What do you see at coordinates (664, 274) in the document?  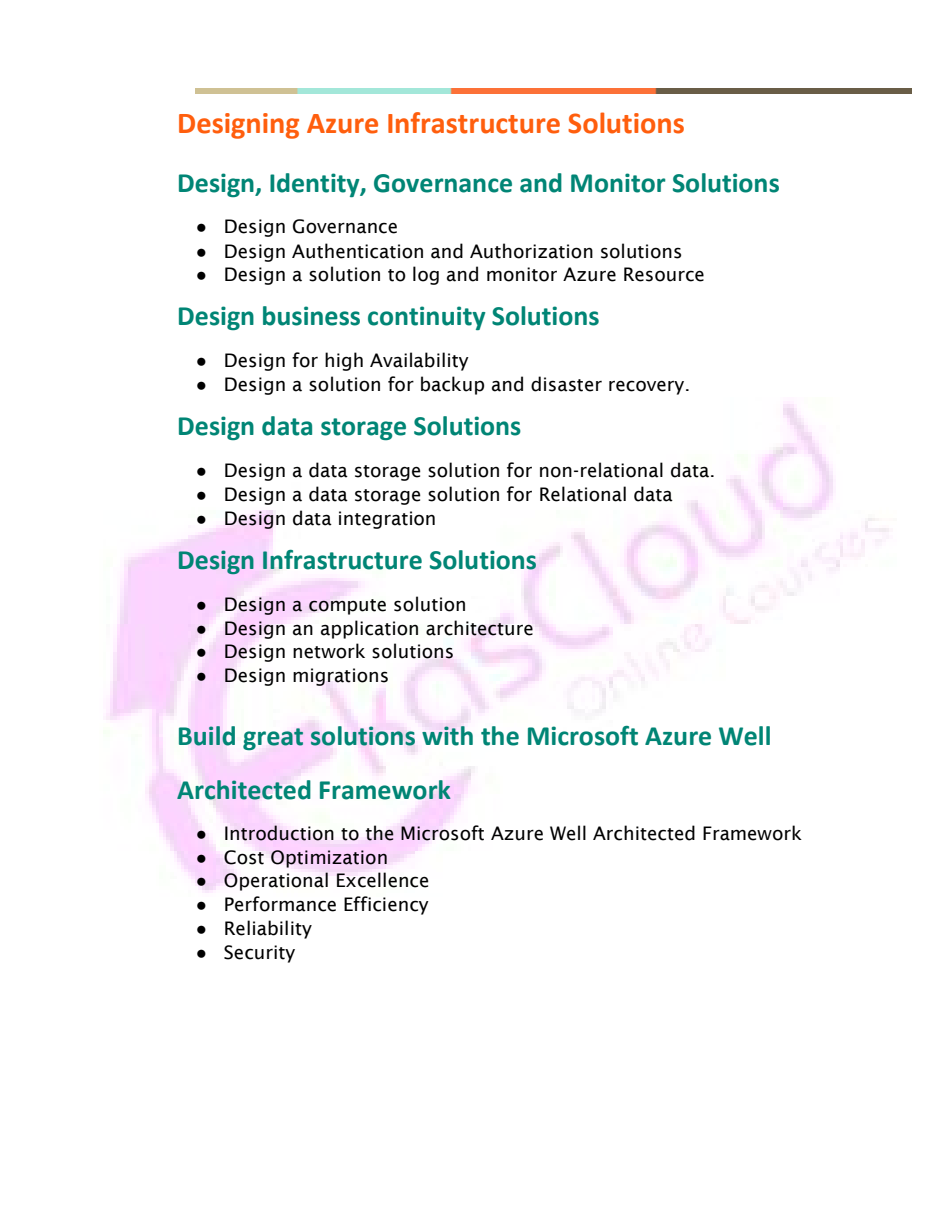 I see `Resource` at bounding box center [664, 274].
